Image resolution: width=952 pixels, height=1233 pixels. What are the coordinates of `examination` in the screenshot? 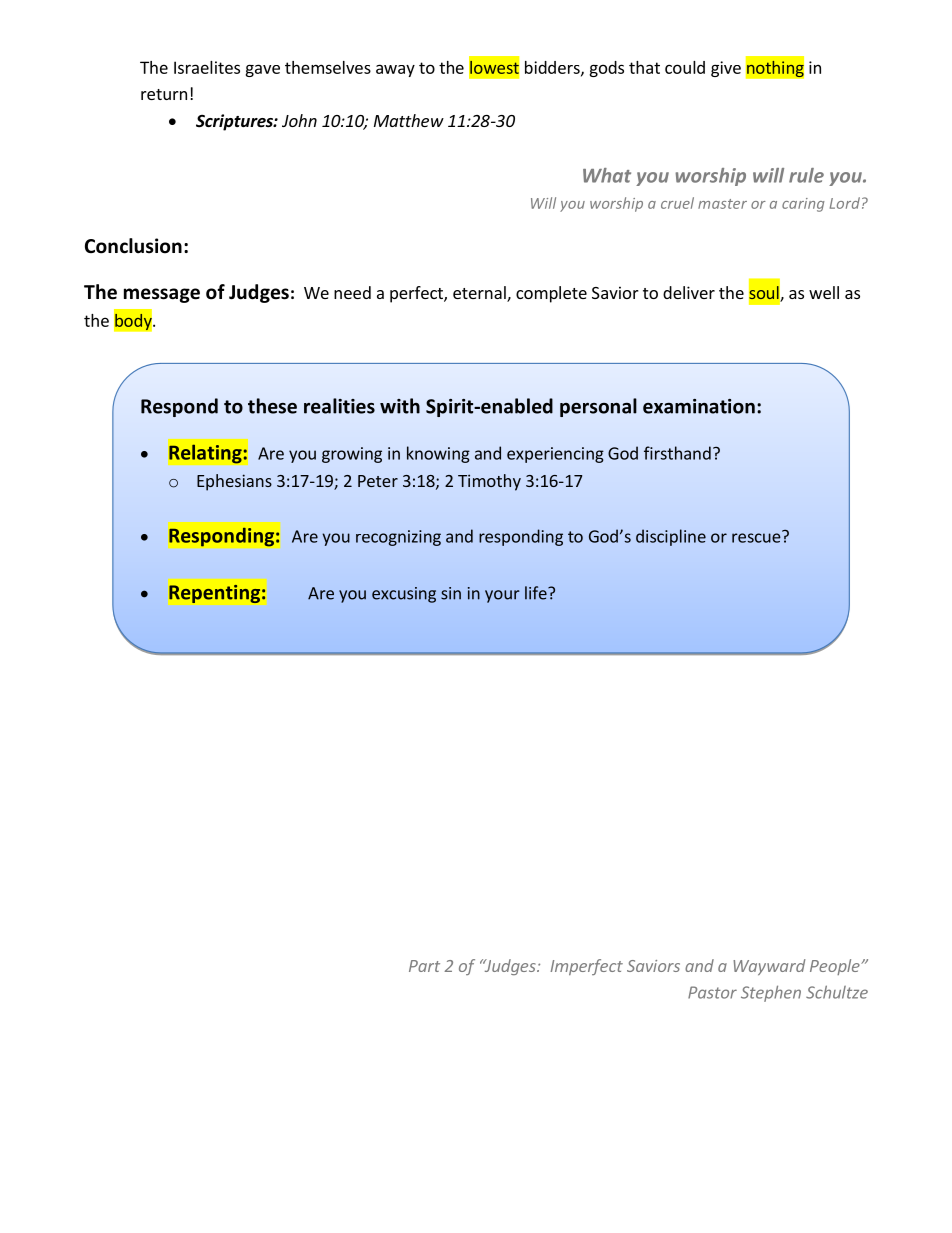 It's located at (699, 406).
